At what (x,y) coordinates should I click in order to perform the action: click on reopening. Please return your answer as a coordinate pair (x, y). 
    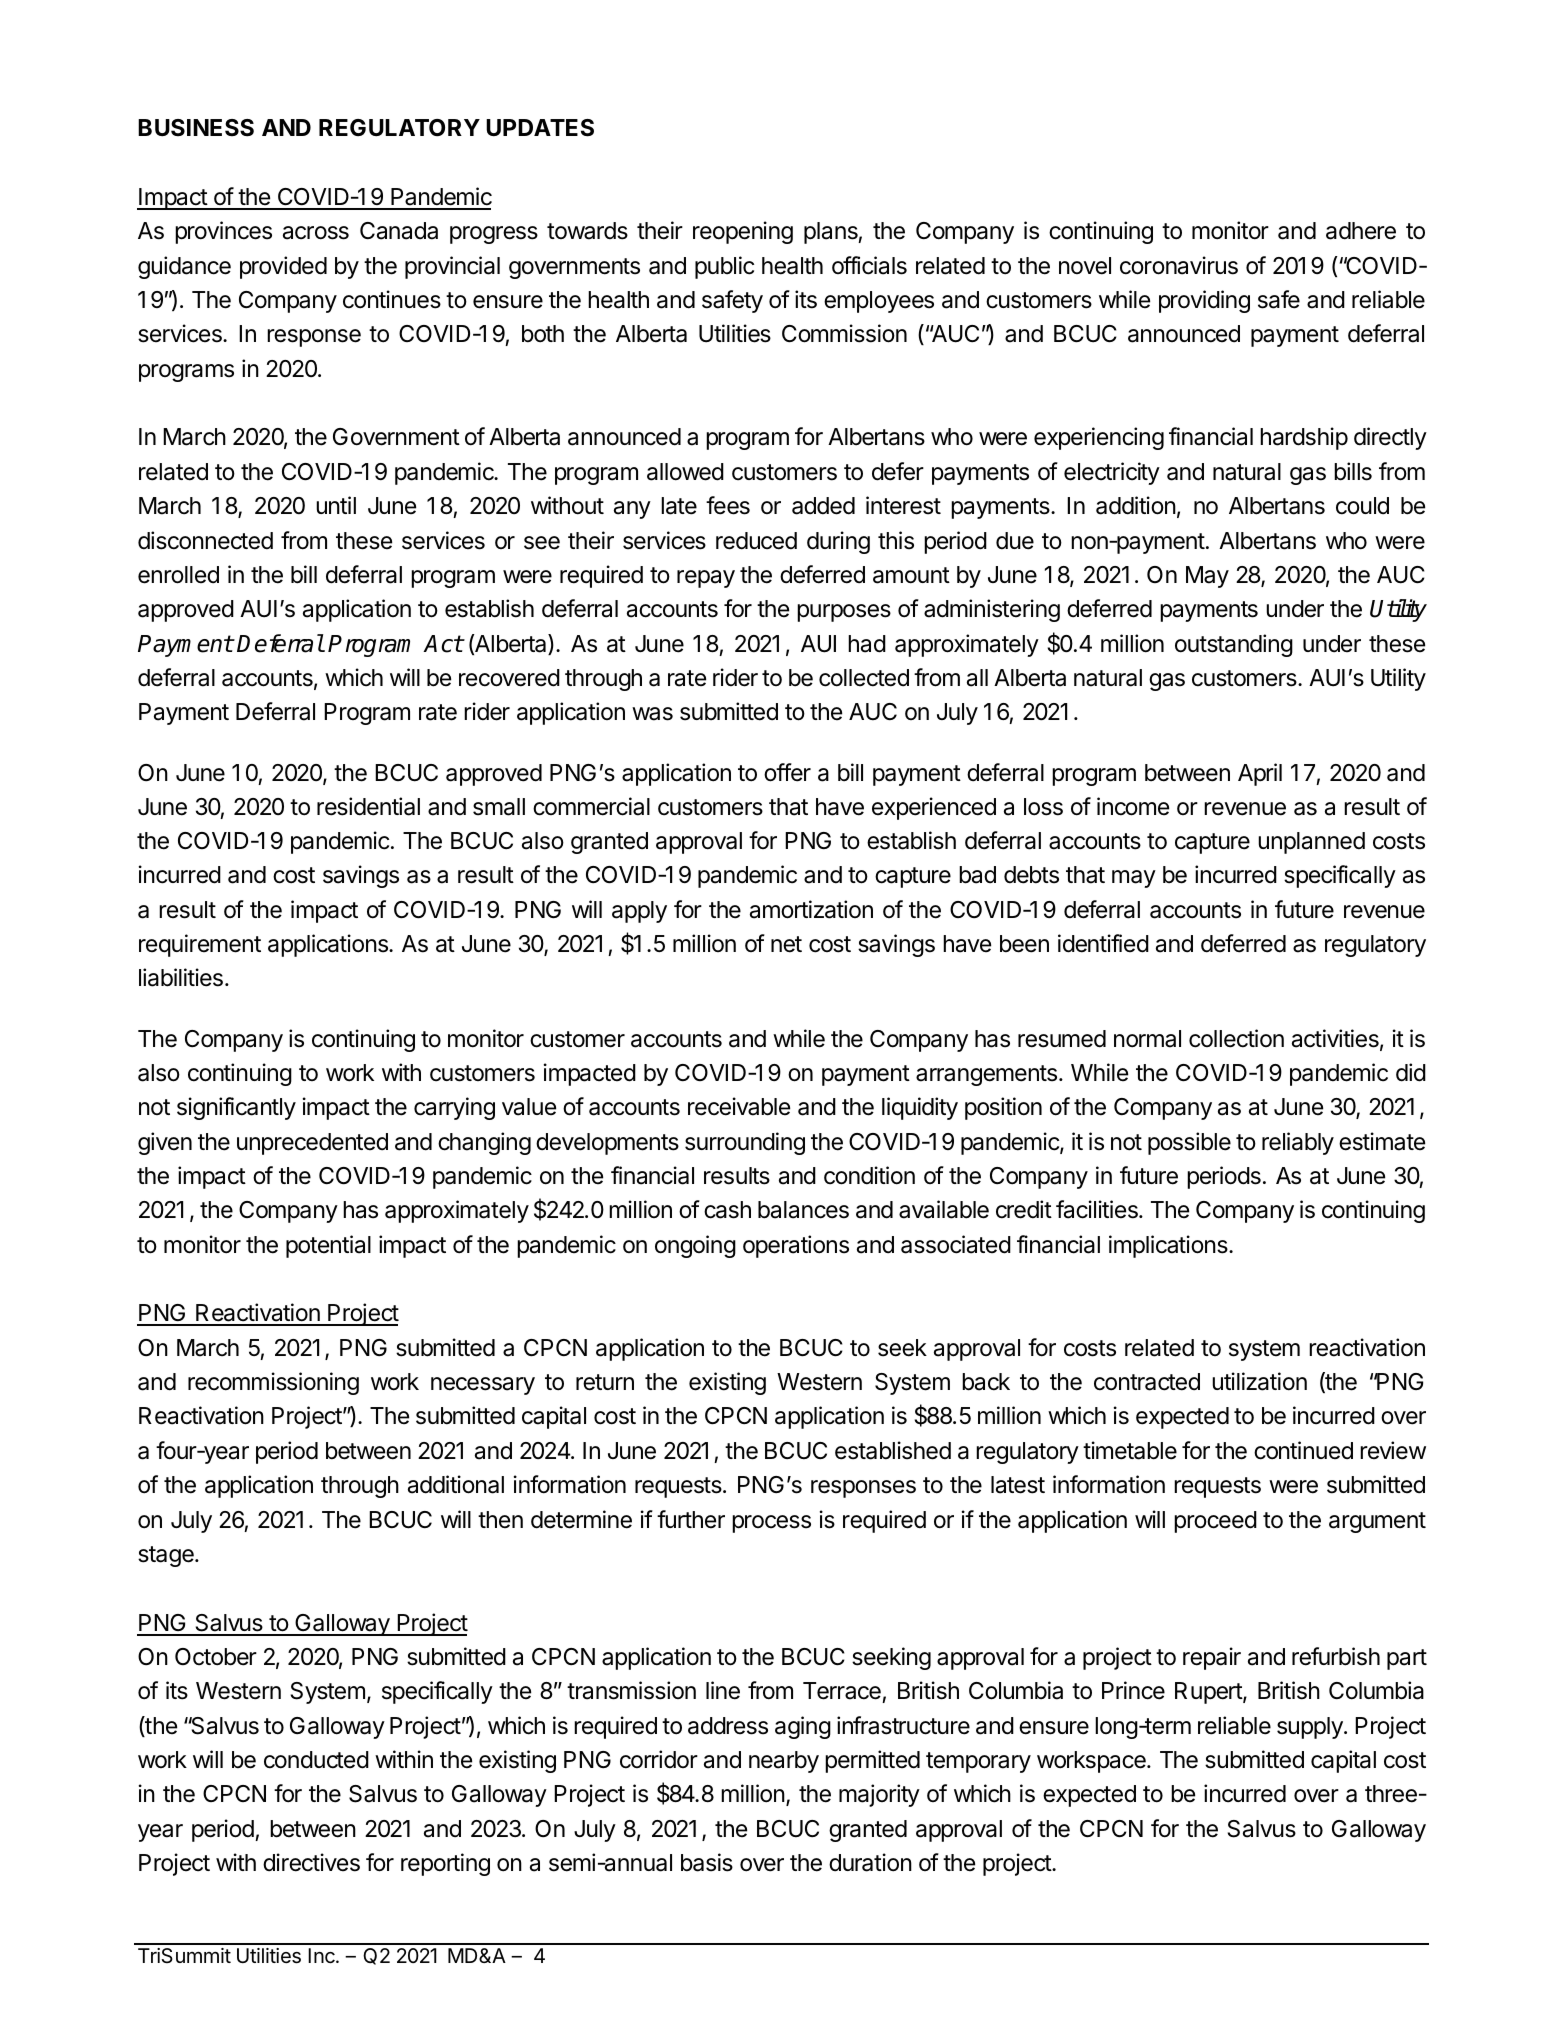
    Looking at the image, I should click on (743, 232).
